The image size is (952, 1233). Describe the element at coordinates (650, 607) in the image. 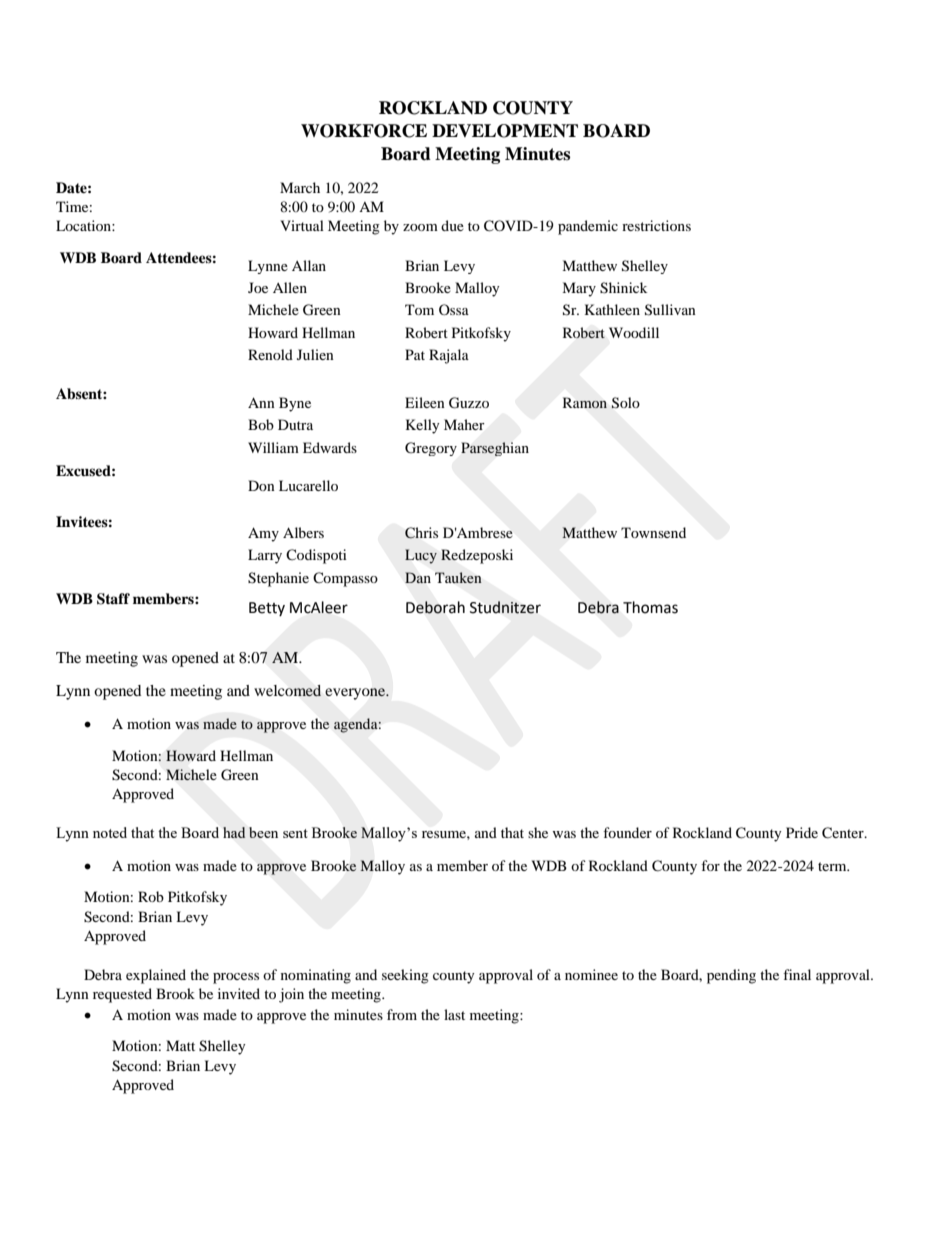

I see `Thomas` at that location.
